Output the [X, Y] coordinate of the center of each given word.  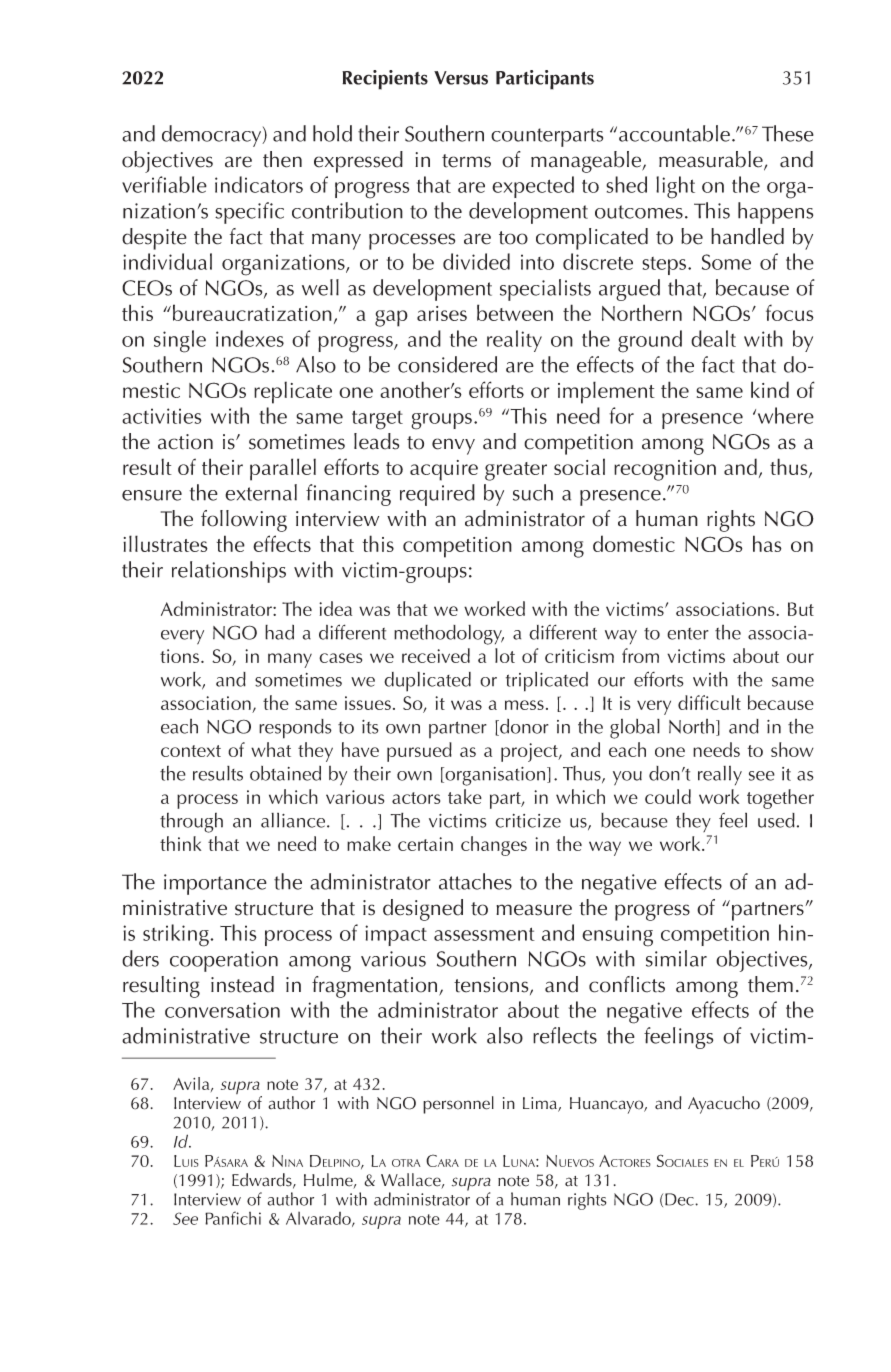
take [465, 796]
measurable [712, 160]
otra [406, 1163]
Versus [461, 78]
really [720, 775]
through [191, 823]
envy [453, 446]
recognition [665, 470]
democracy [213, 136]
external [261, 492]
